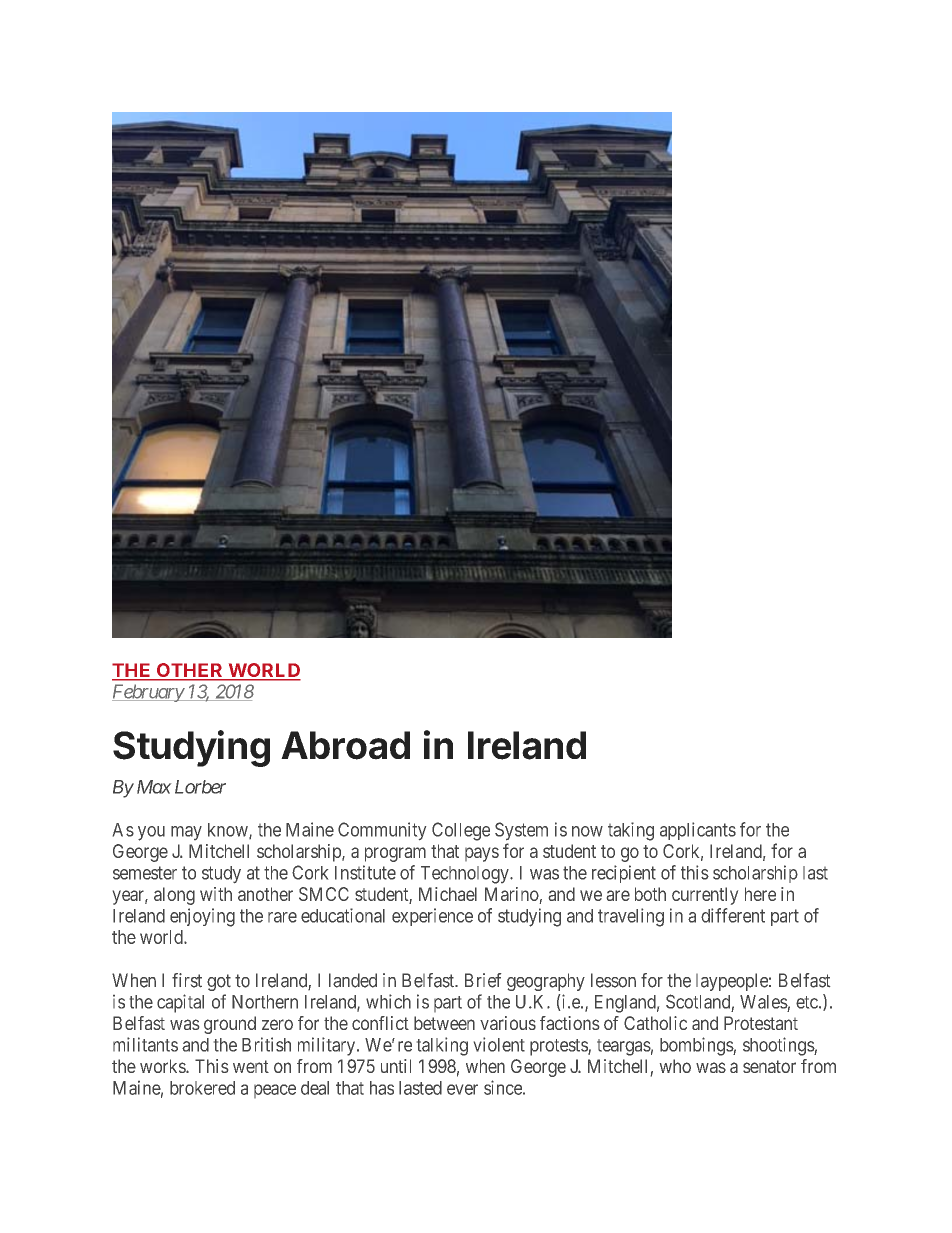  Describe the element at coordinates (148, 693) in the screenshot. I see `February` at that location.
